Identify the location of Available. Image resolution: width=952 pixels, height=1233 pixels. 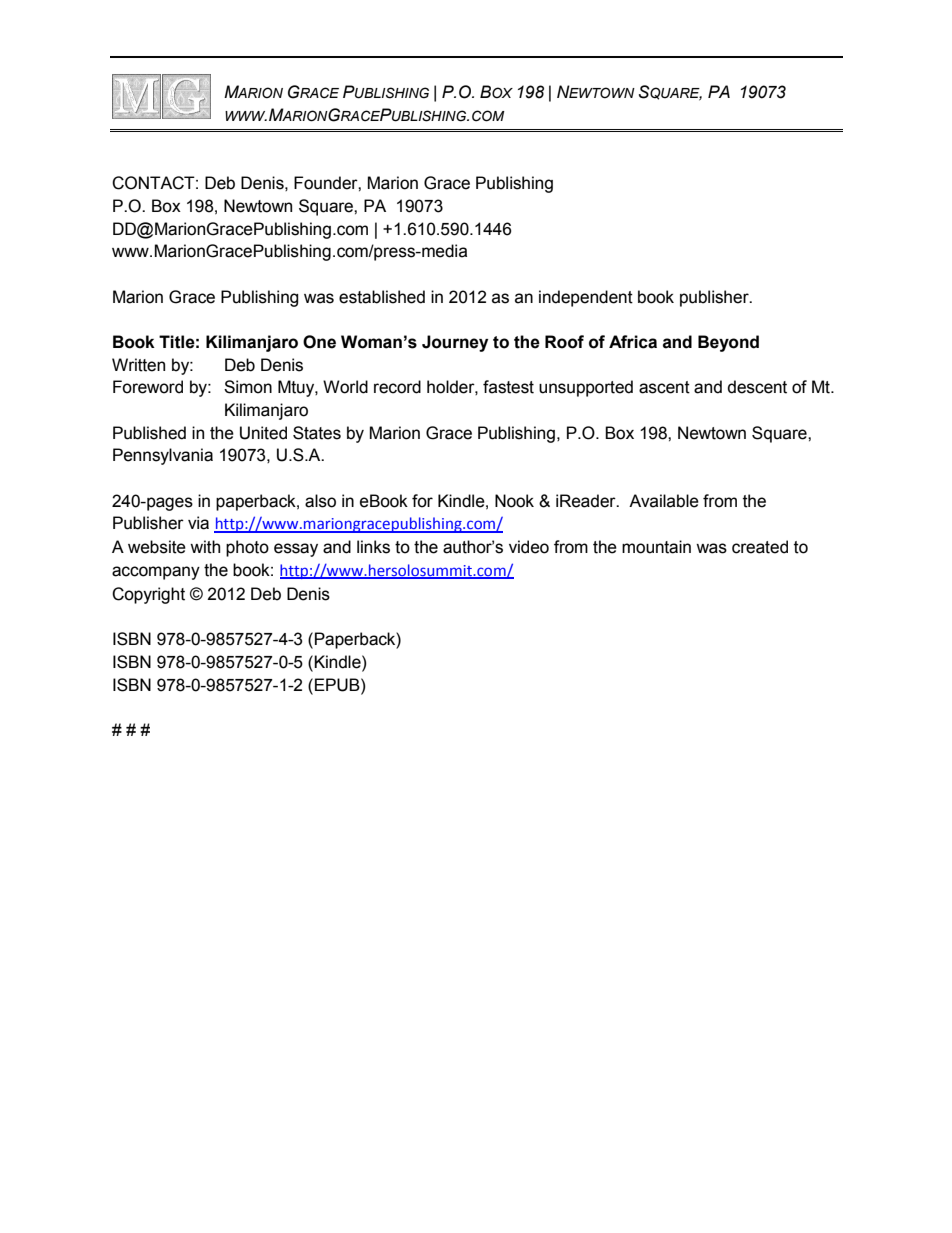
(664, 501).
